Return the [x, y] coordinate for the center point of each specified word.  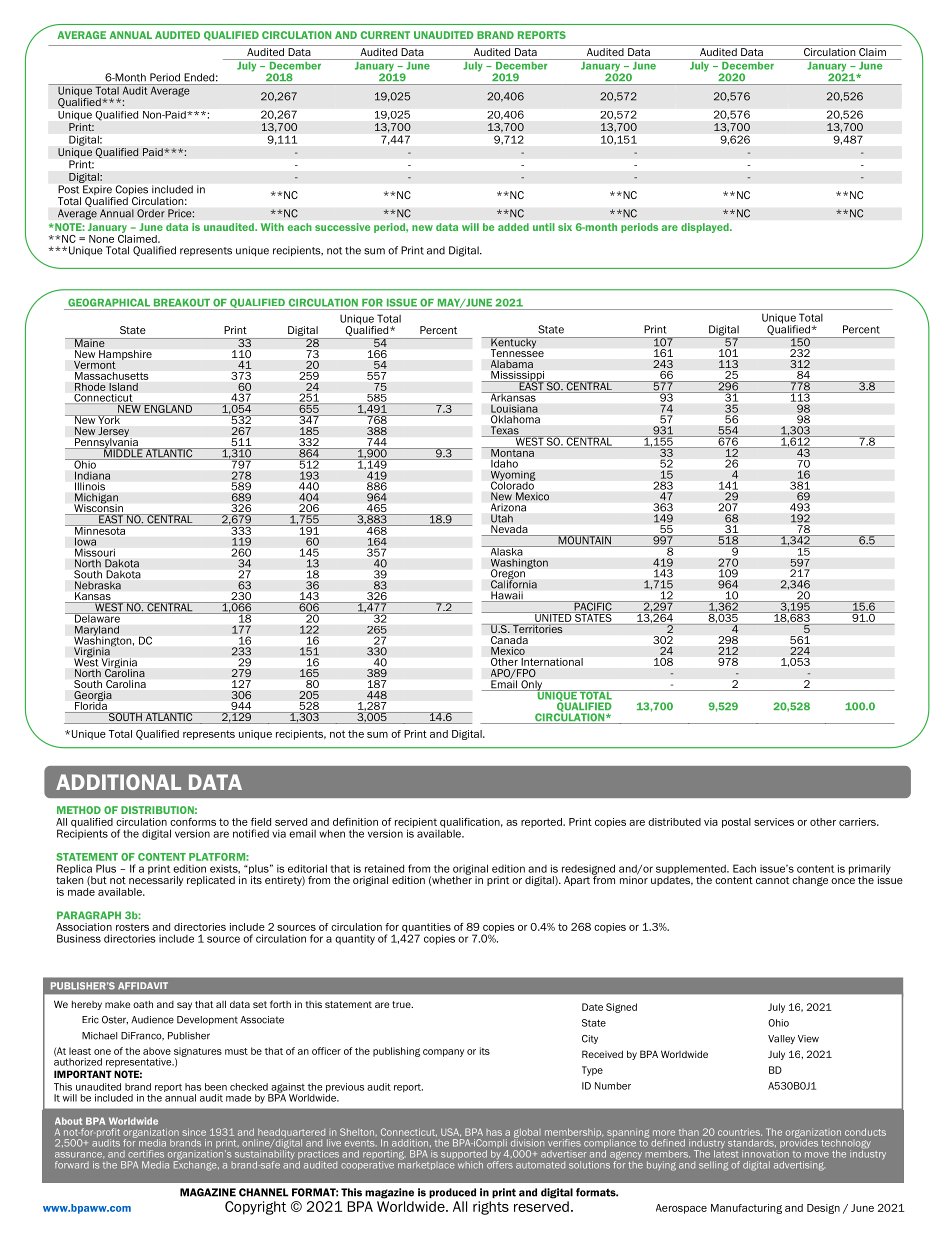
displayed [706, 228]
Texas [504, 431]
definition [355, 822]
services [774, 822]
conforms [193, 822]
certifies [146, 1154]
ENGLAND [168, 408]
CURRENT [385, 35]
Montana [512, 452]
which [470, 1165]
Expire [98, 191]
